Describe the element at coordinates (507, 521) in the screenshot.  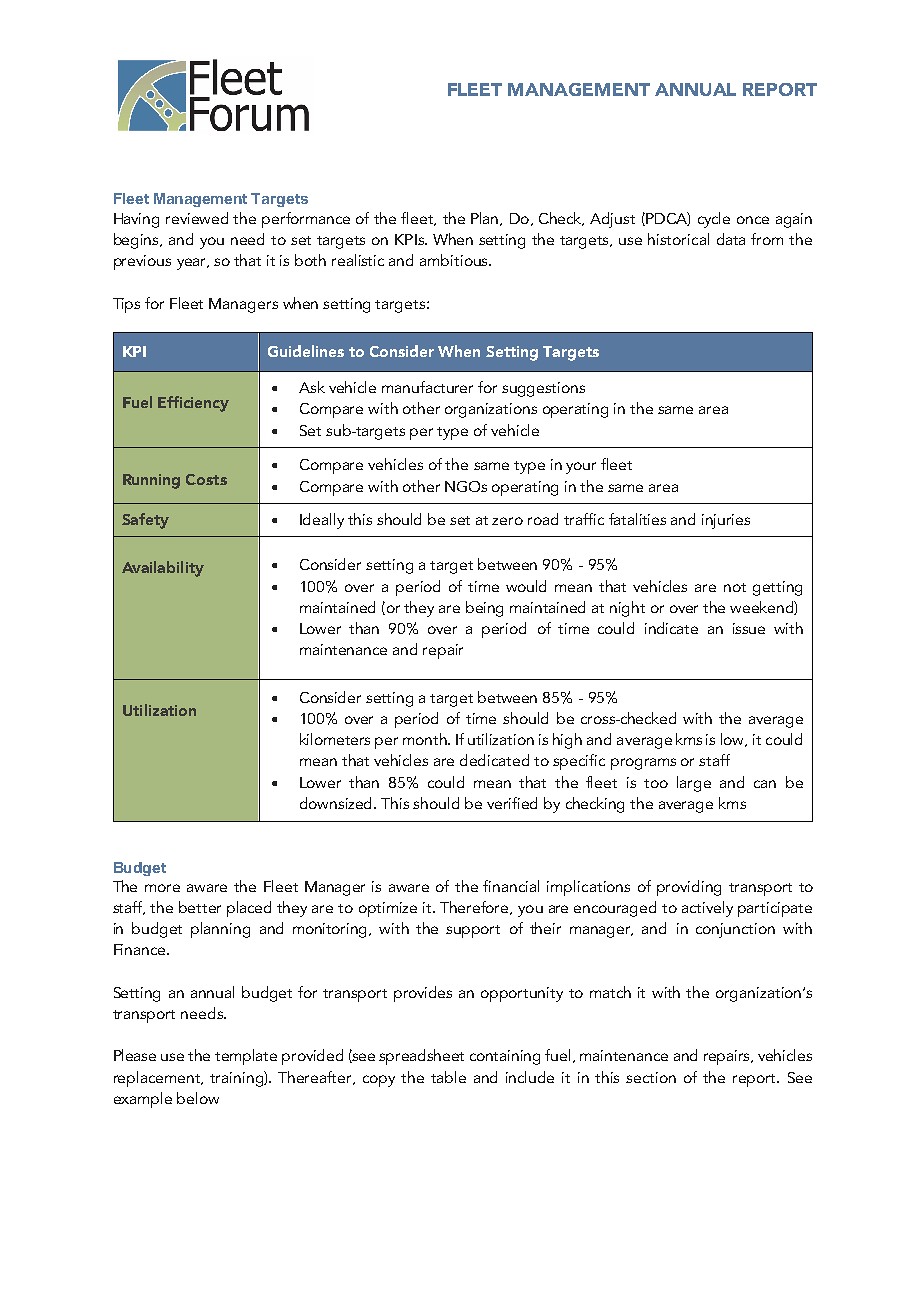
I see `zero` at that location.
